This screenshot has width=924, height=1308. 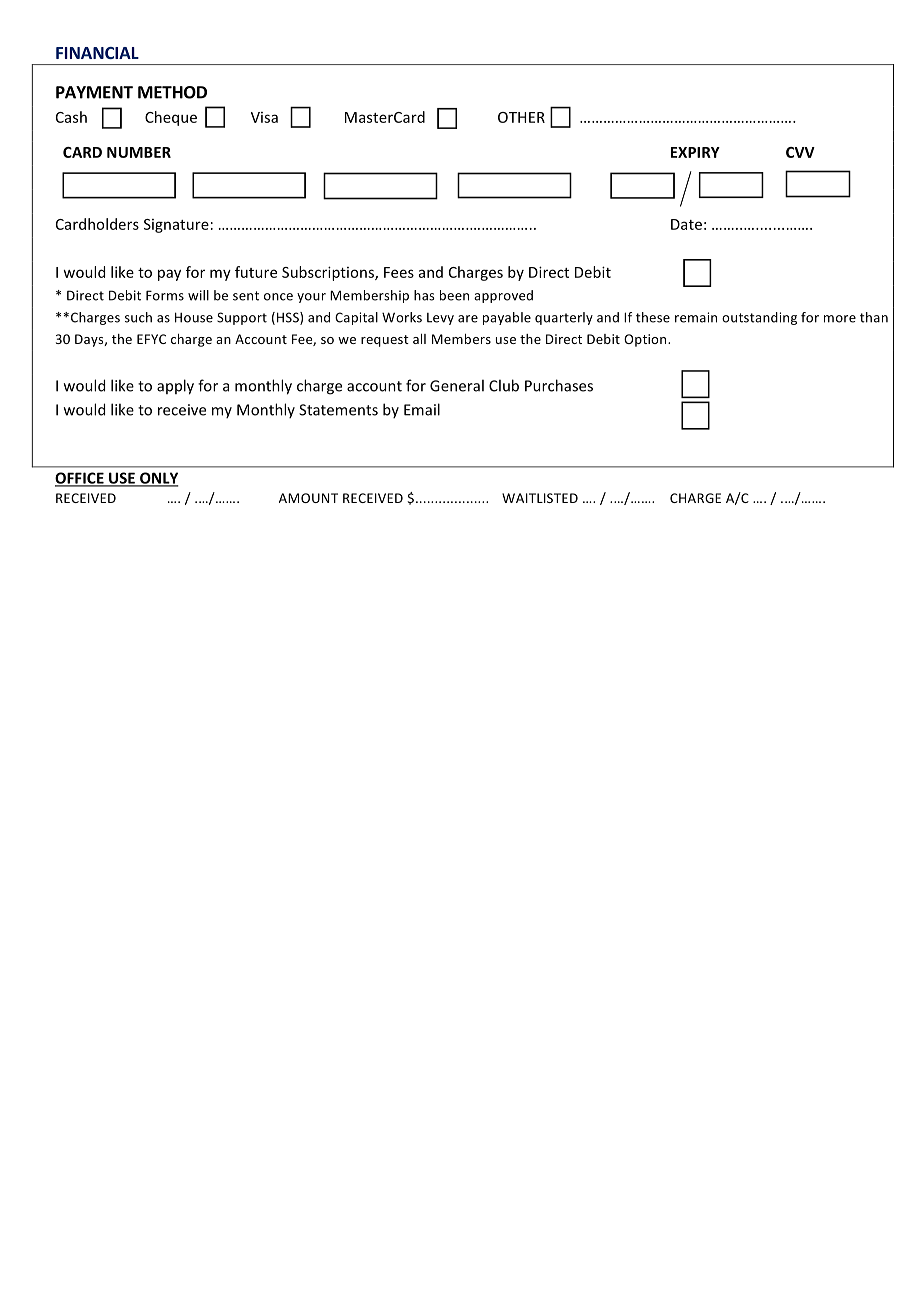 What do you see at coordinates (695, 152) in the screenshot?
I see `EXPIRY` at bounding box center [695, 152].
